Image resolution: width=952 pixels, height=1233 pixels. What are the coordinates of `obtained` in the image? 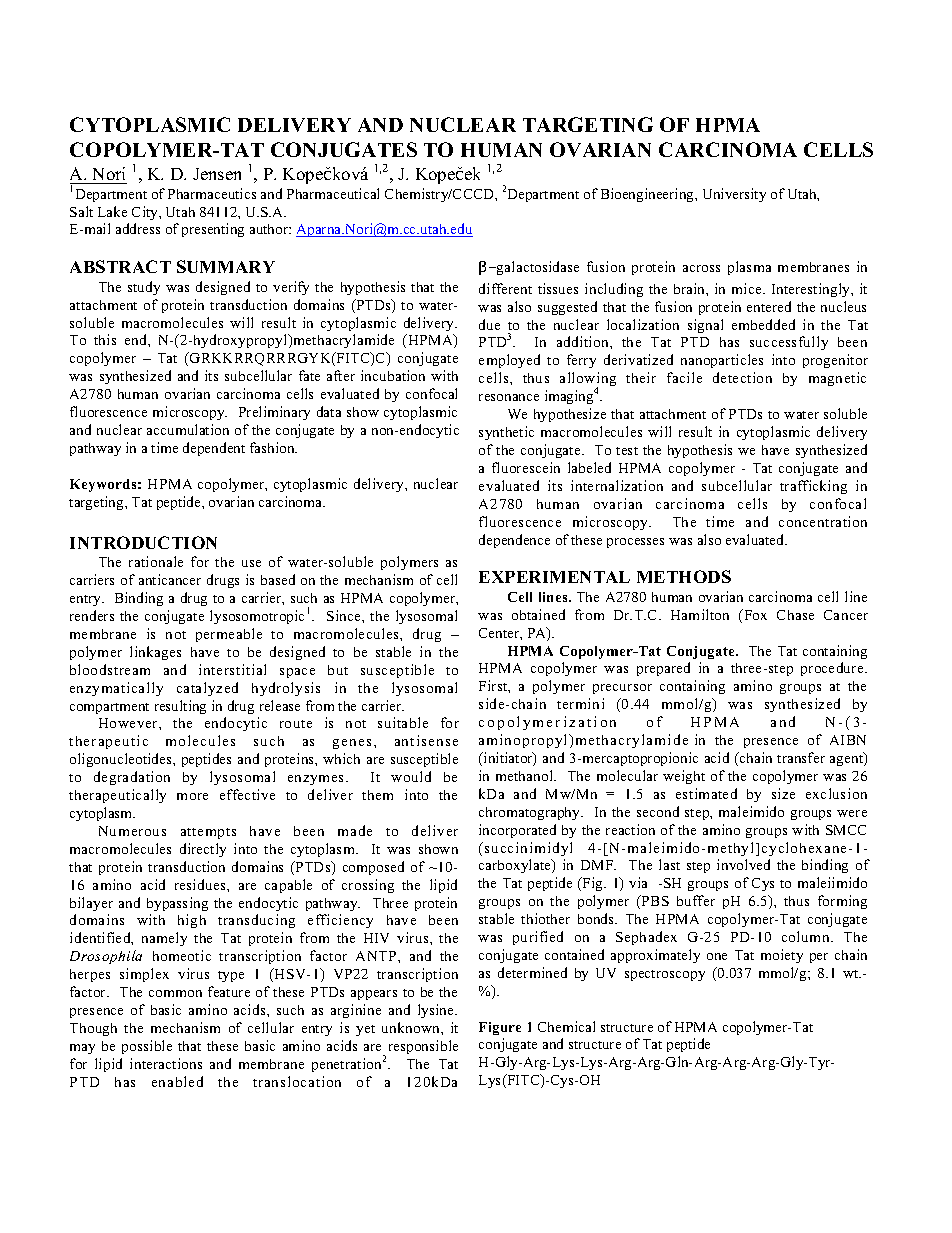 It's located at (538, 614).
